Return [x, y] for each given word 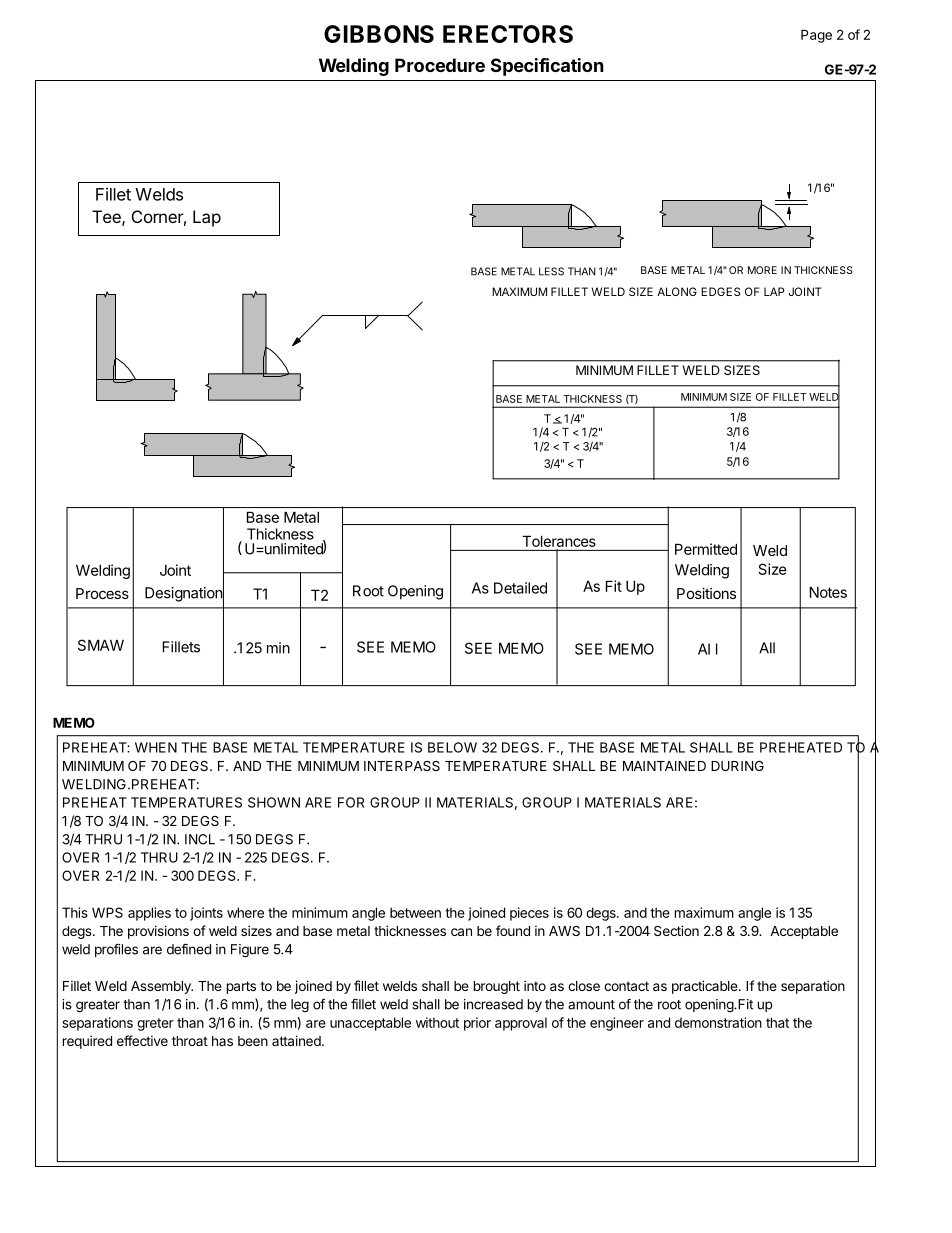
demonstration [718, 1022]
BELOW [452, 747]
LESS [551, 271]
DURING [737, 766]
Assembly [162, 987]
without [437, 1022]
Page [816, 36]
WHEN [156, 747]
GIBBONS [379, 34]
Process [102, 593]
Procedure [440, 65]
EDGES [720, 291]
